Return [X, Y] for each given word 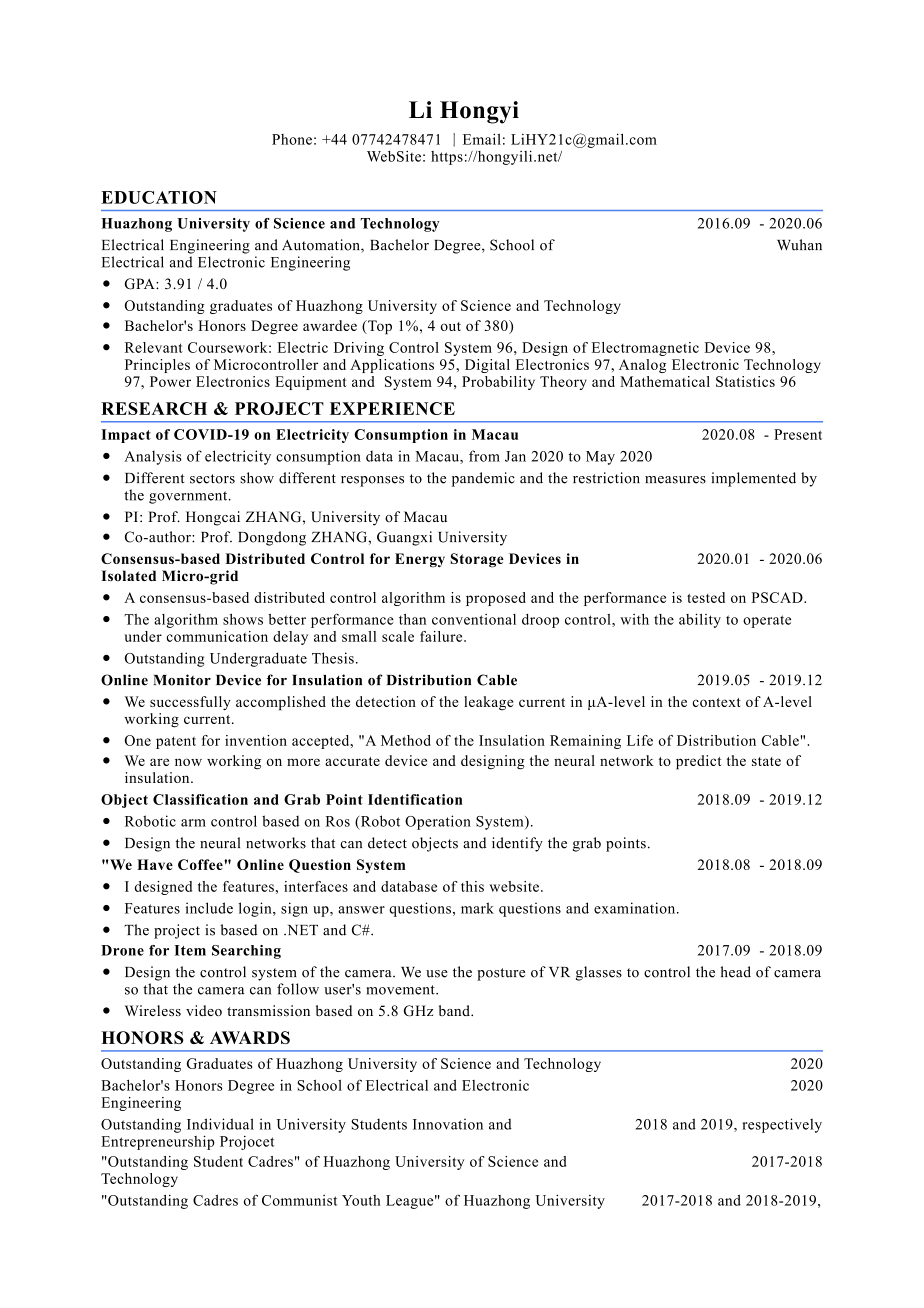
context [716, 702]
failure [442, 636]
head [735, 972]
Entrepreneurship [158, 1142]
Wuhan [799, 245]
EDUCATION [159, 197]
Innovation [448, 1124]
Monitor [182, 680]
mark [477, 908]
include [209, 908]
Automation [322, 246]
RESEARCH [154, 408]
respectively [782, 1125]
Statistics [745, 381]
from [484, 456]
